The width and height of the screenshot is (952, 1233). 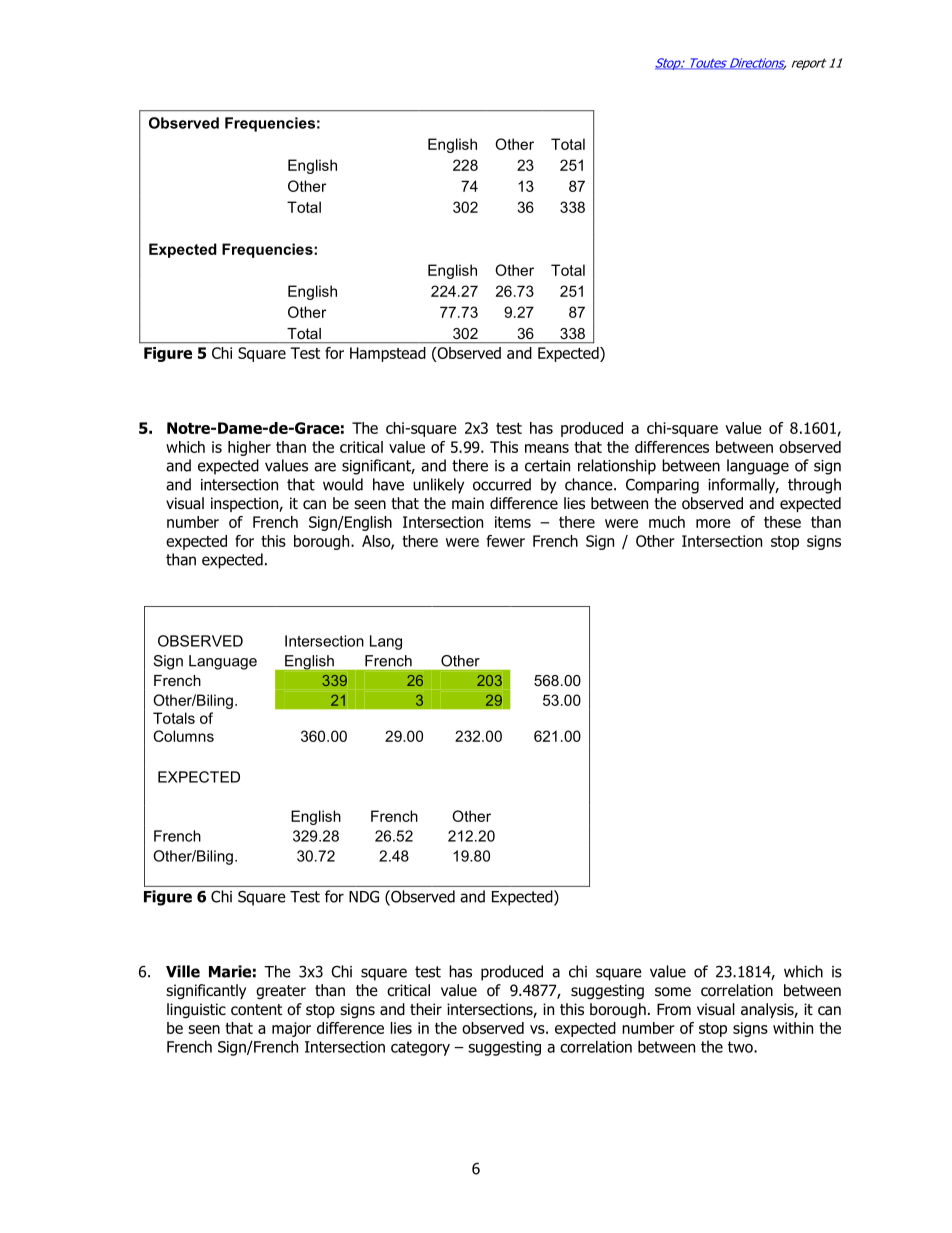 I want to click on relationship, so click(x=617, y=467).
